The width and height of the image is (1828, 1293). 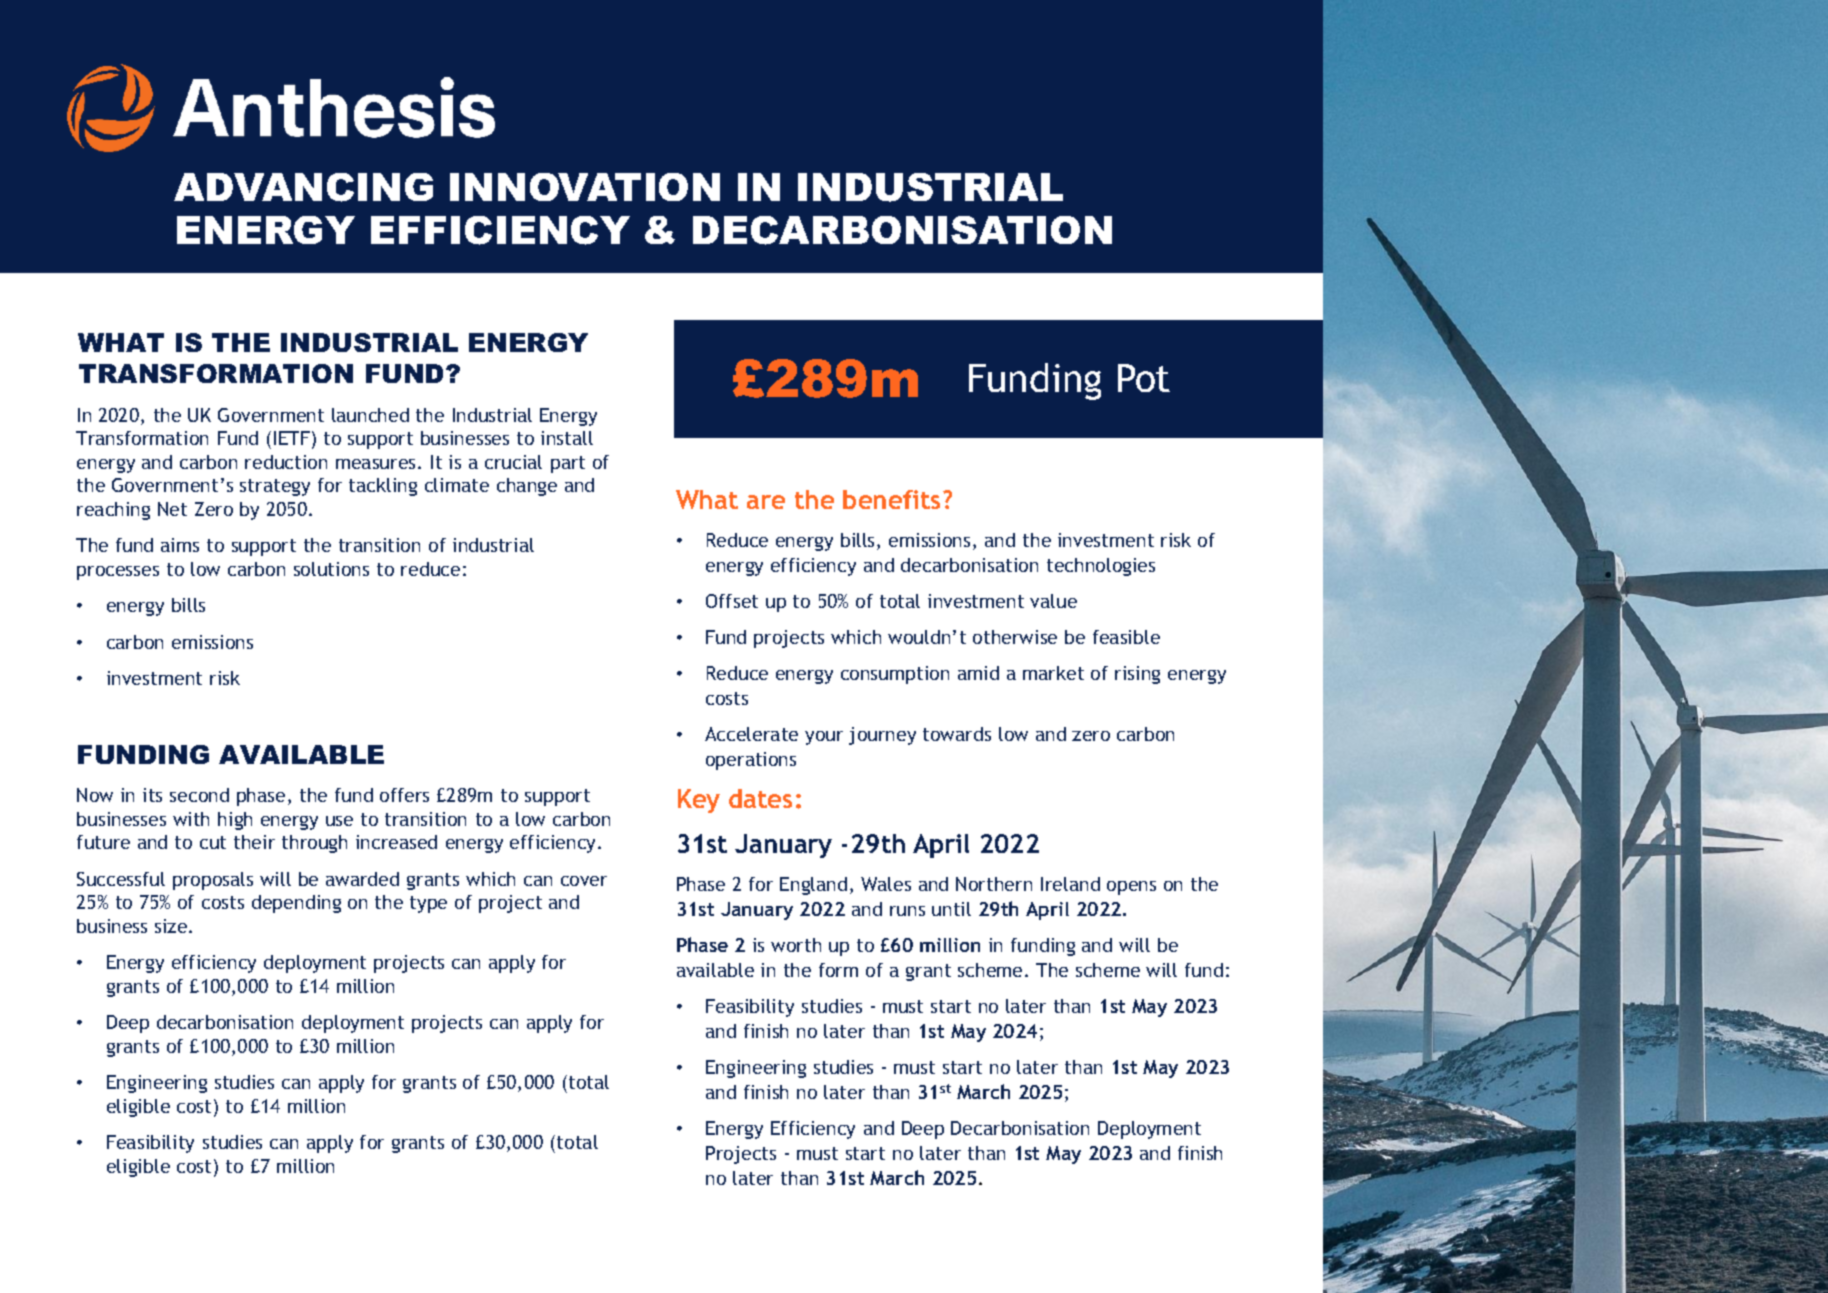 What do you see at coordinates (303, 187) in the image?
I see `ADVANCING` at bounding box center [303, 187].
